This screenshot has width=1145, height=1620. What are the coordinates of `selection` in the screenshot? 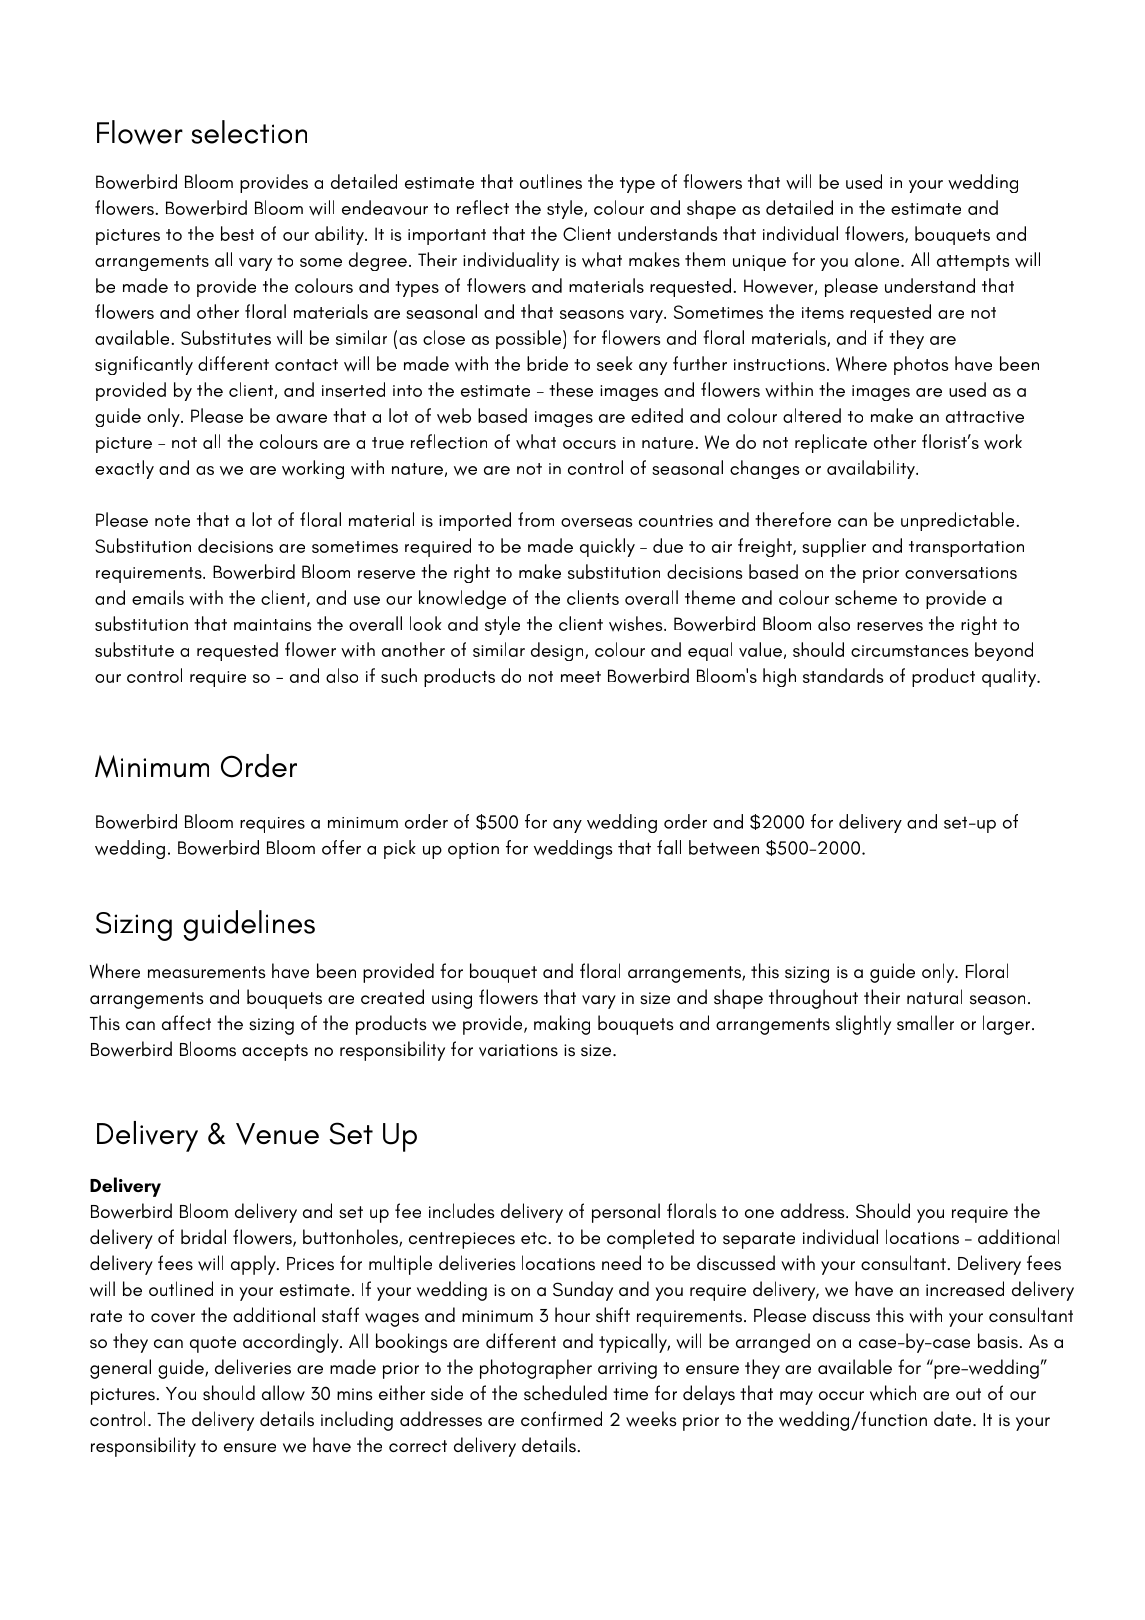 It's located at (249, 132).
